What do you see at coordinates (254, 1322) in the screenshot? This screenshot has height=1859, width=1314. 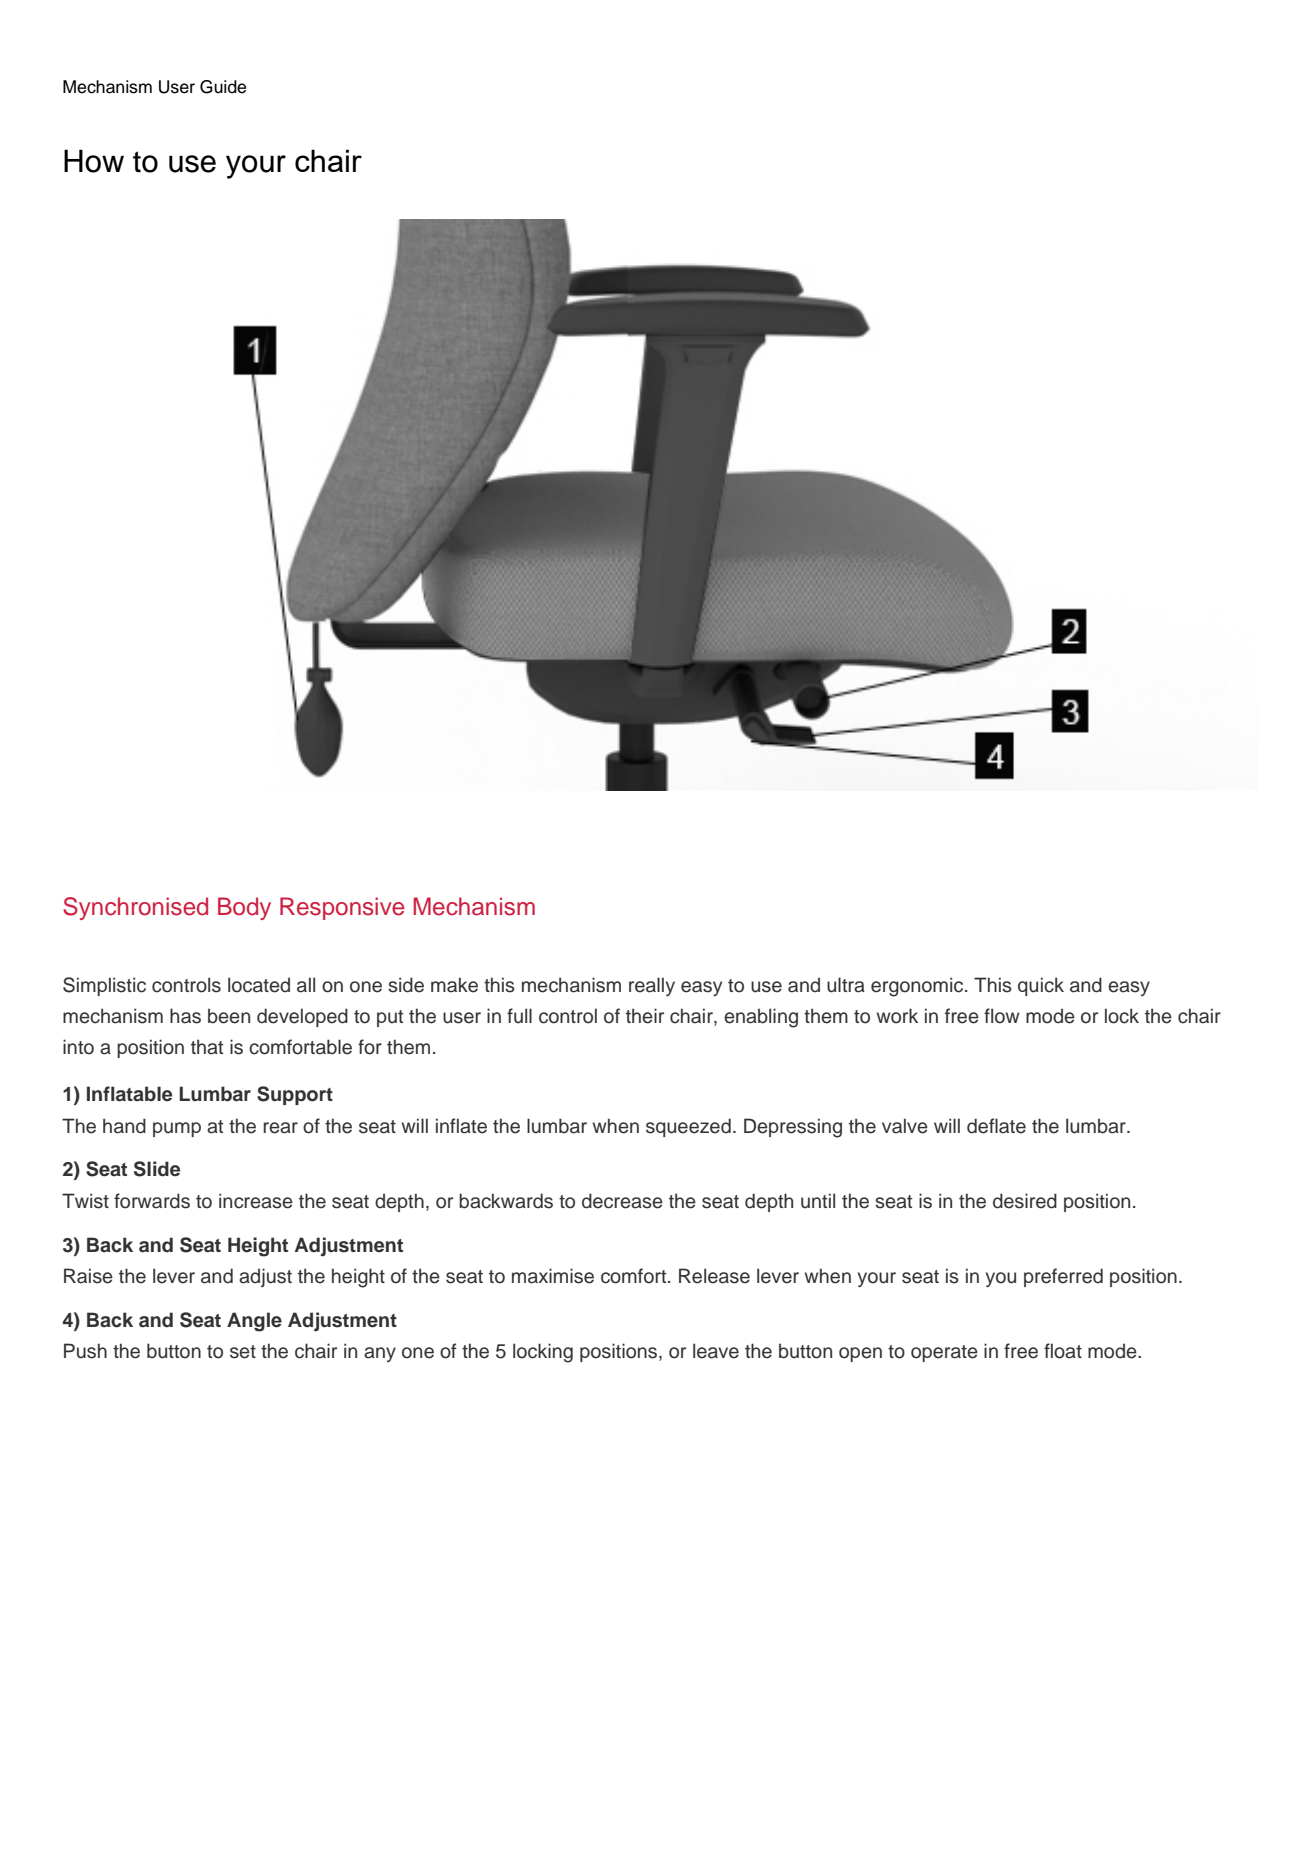 I see `Angle` at bounding box center [254, 1322].
